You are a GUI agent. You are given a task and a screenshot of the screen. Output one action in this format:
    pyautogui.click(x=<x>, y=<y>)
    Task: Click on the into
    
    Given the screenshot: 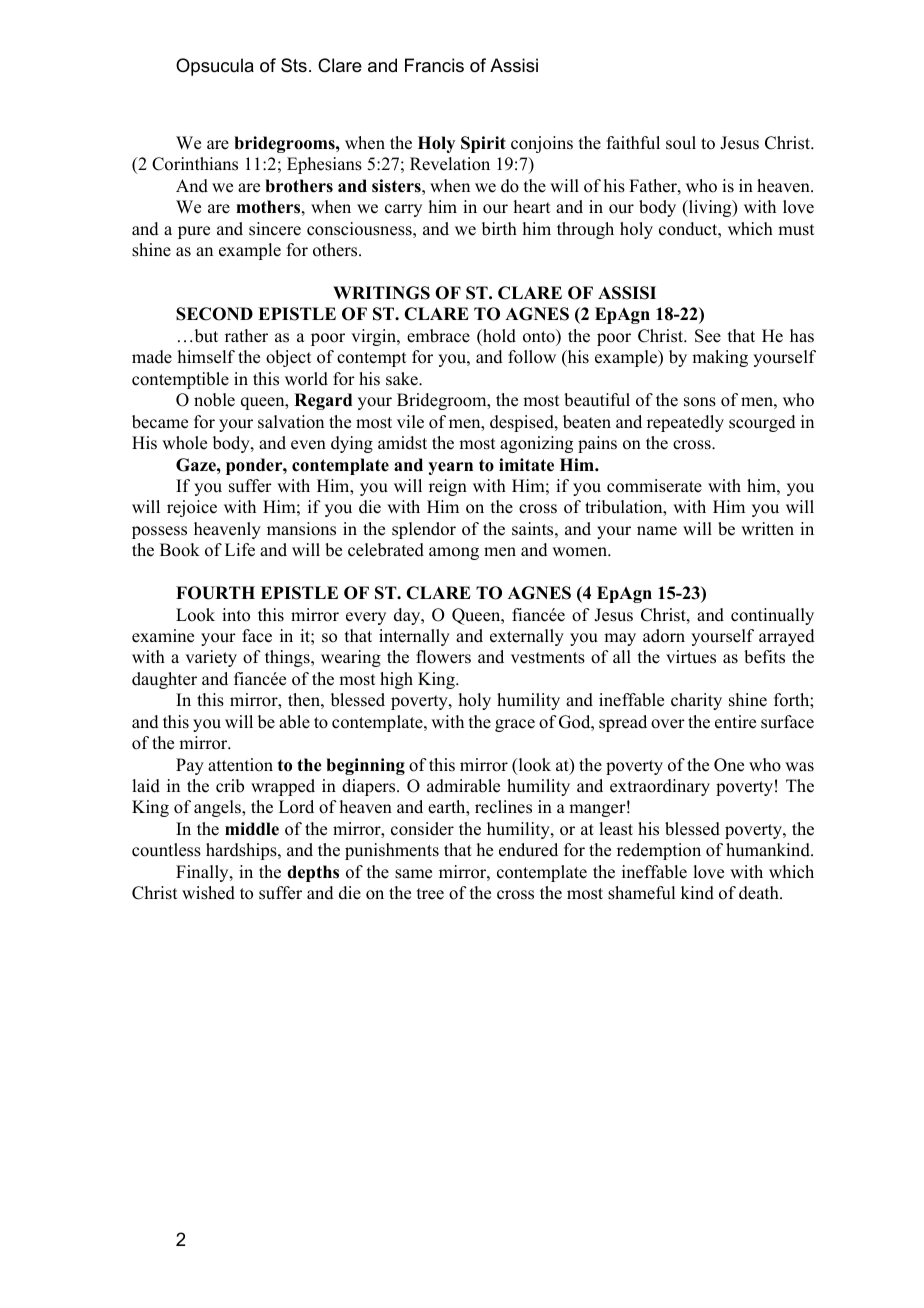 What is the action you would take?
    pyautogui.click(x=236, y=615)
